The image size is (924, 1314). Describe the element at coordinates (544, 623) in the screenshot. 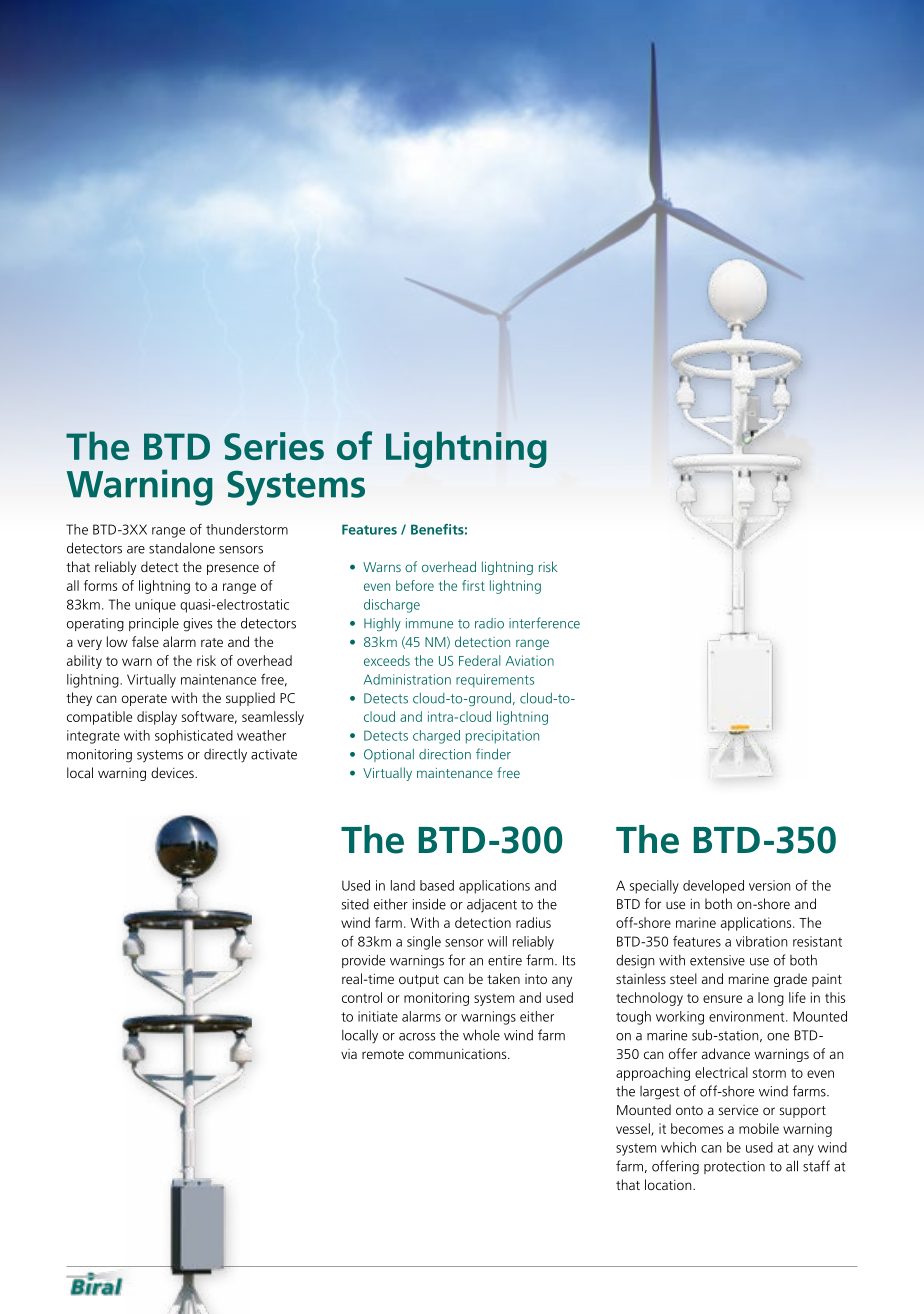

I see `interference` at that location.
